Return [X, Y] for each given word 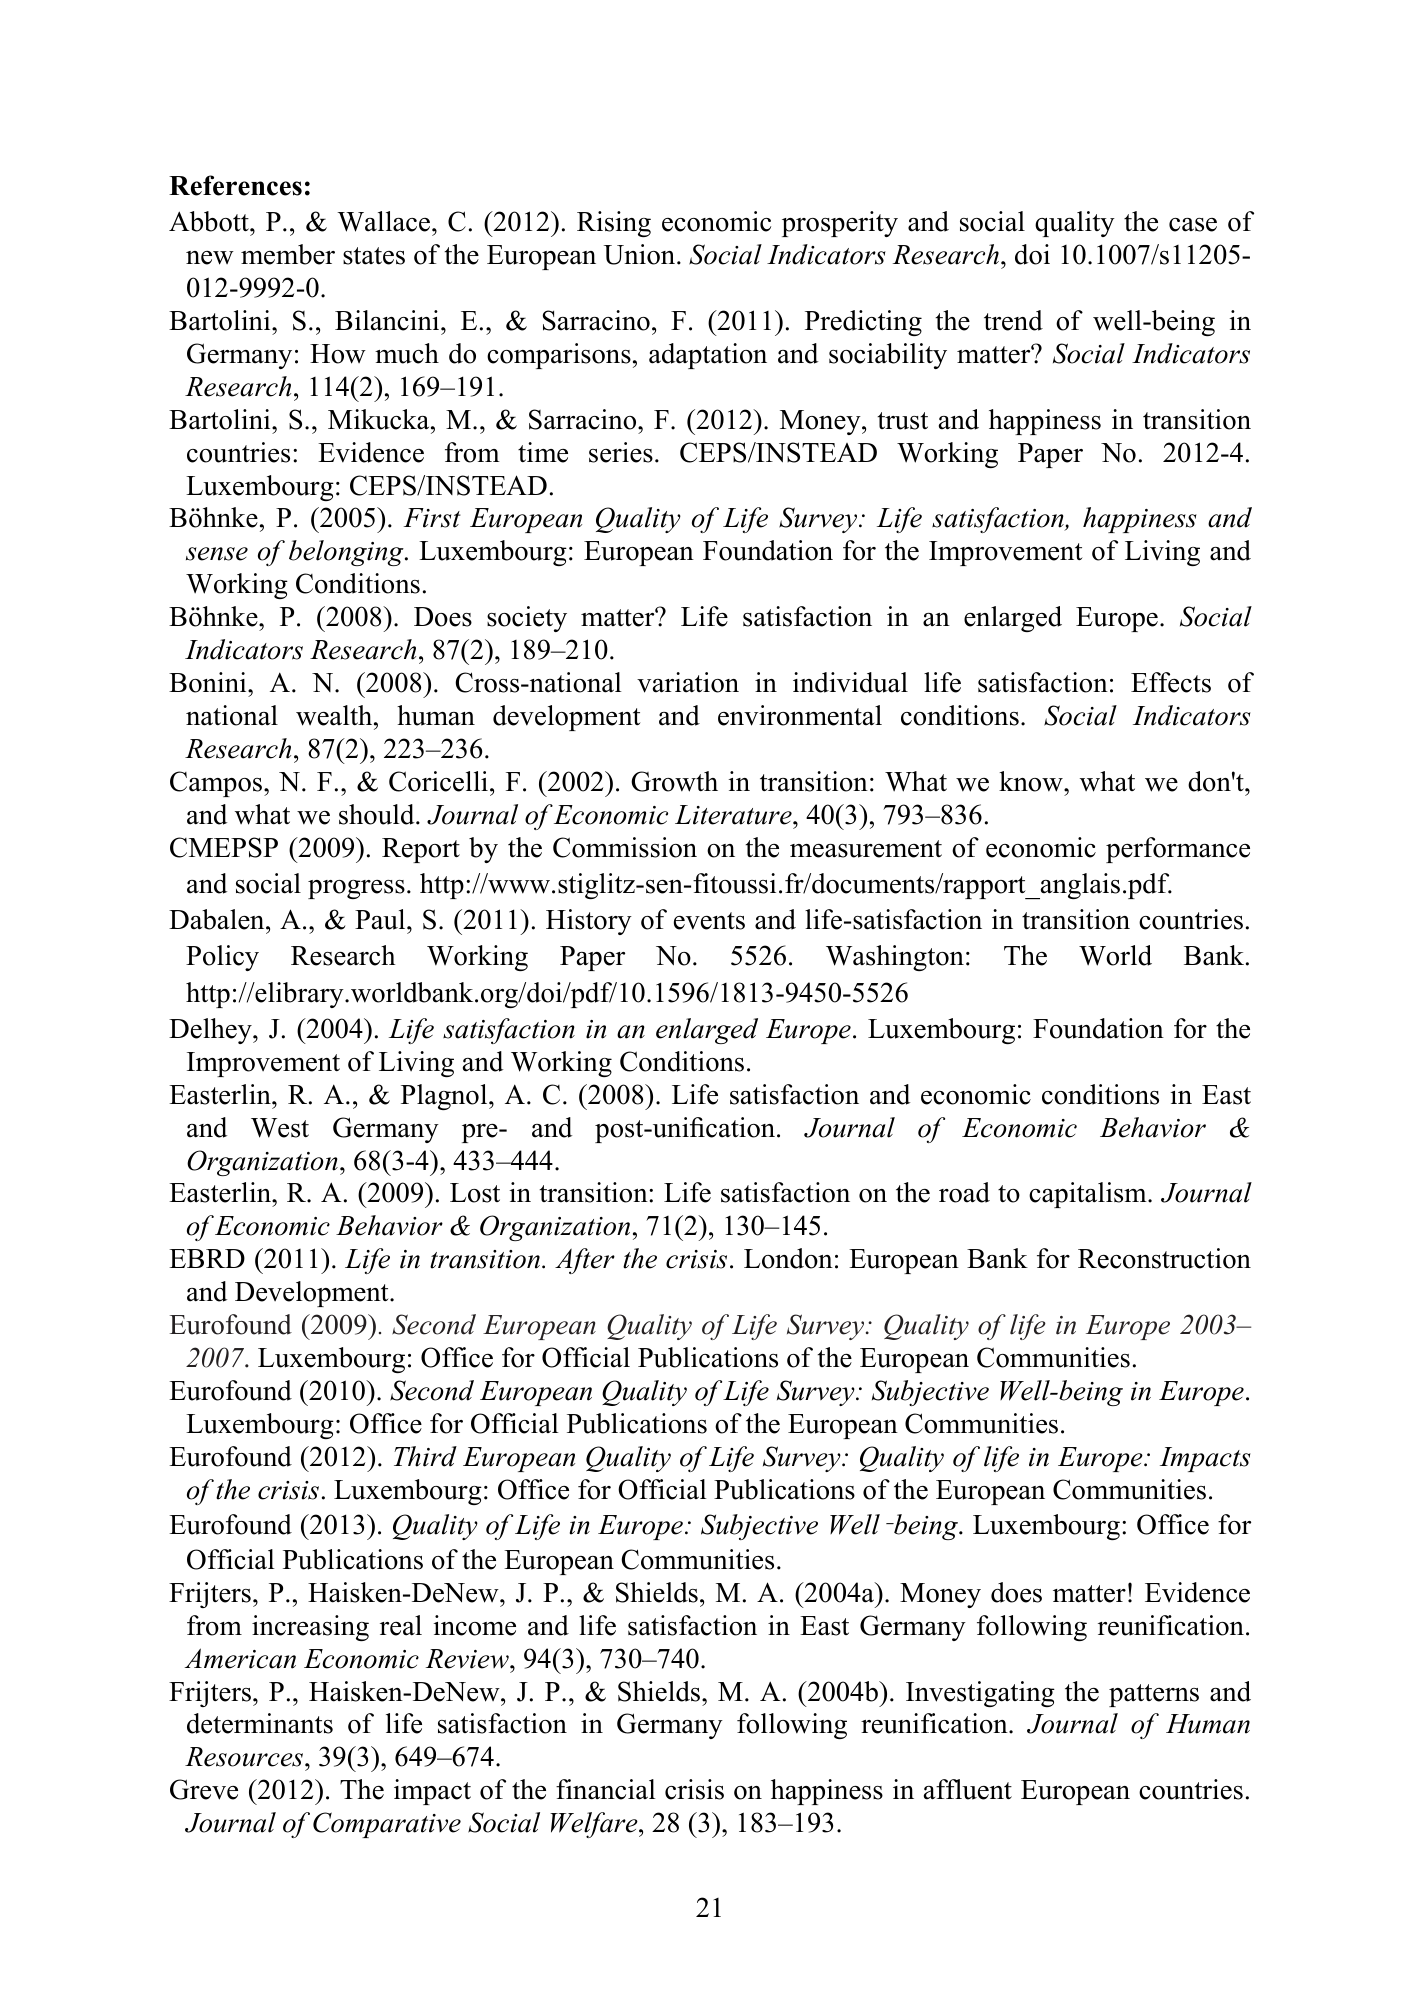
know [1032, 781]
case [1193, 225]
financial [606, 1789]
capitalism [1089, 1195]
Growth [674, 781]
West [280, 1128]
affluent [968, 1789]
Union [641, 254]
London [788, 1258]
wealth [335, 715]
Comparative [387, 1825]
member [288, 254]
